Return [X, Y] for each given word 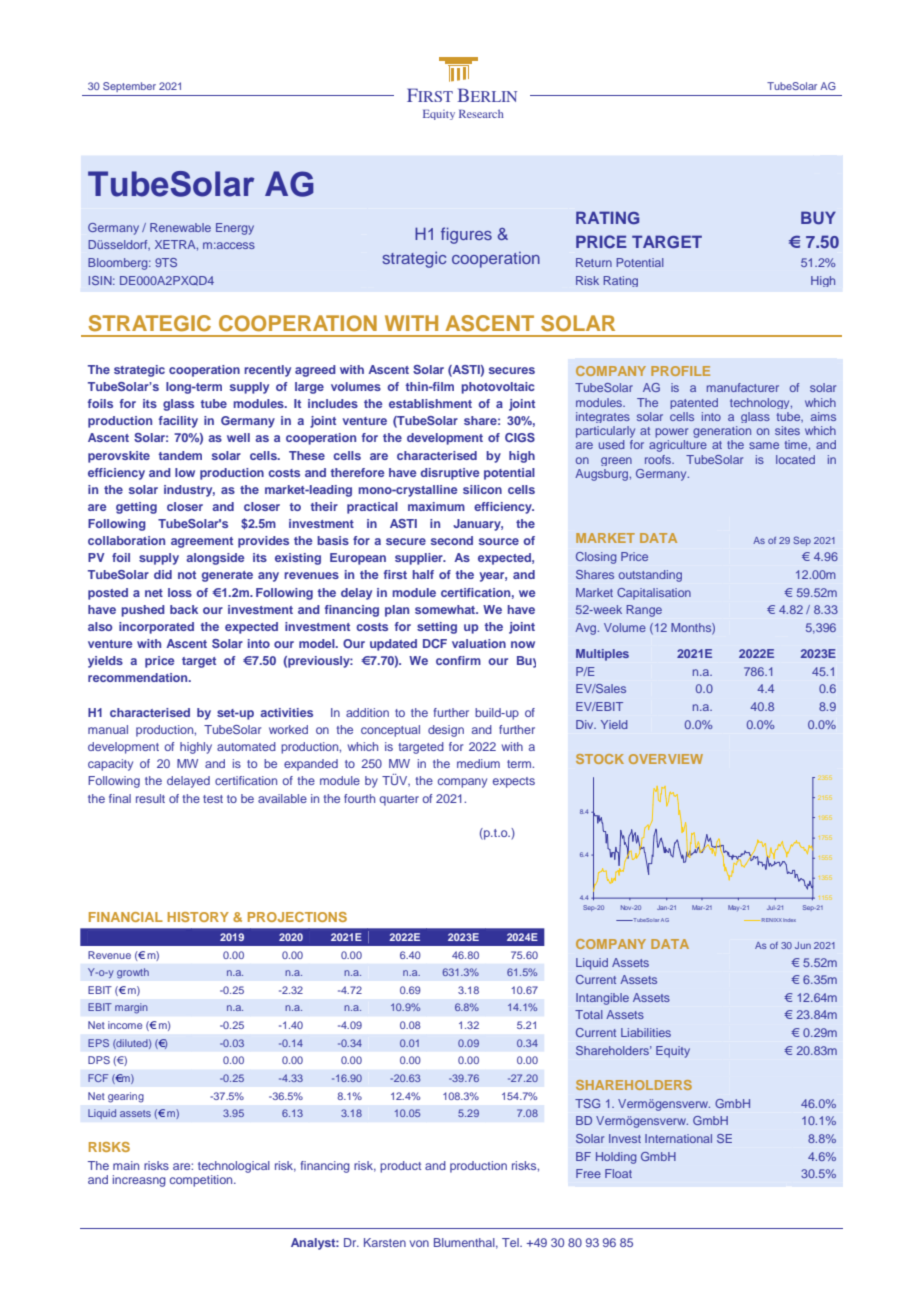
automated [246, 746]
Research [481, 113]
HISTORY [198, 917]
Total [589, 1014]
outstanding [650, 576]
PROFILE [680, 371]
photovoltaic [498, 388]
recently [267, 371]
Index [789, 920]
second [452, 540]
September [129, 87]
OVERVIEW [666, 759]
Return [594, 262]
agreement [202, 542]
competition [202, 1181]
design [446, 731]
